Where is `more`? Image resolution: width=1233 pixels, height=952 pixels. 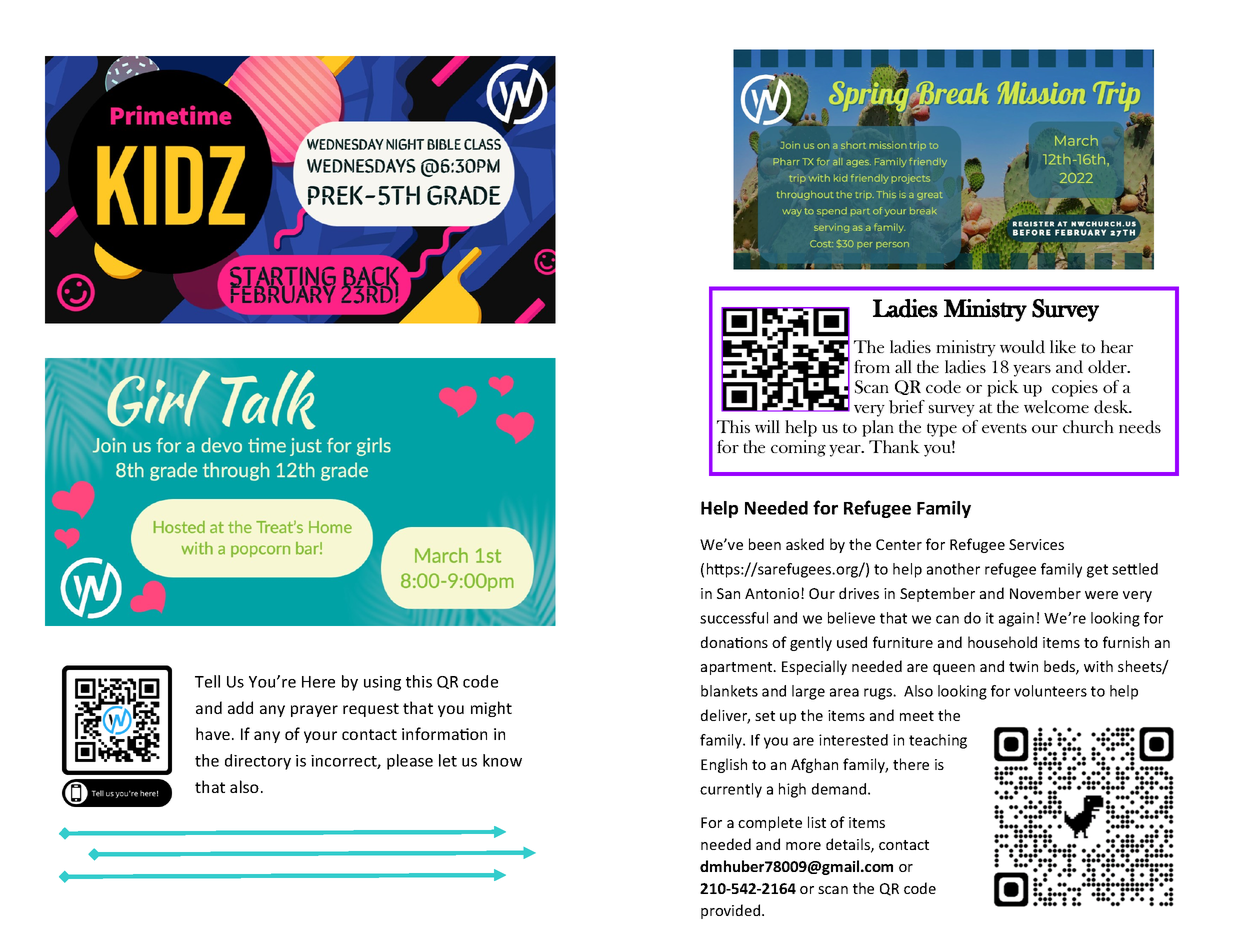 more is located at coordinates (803, 846).
